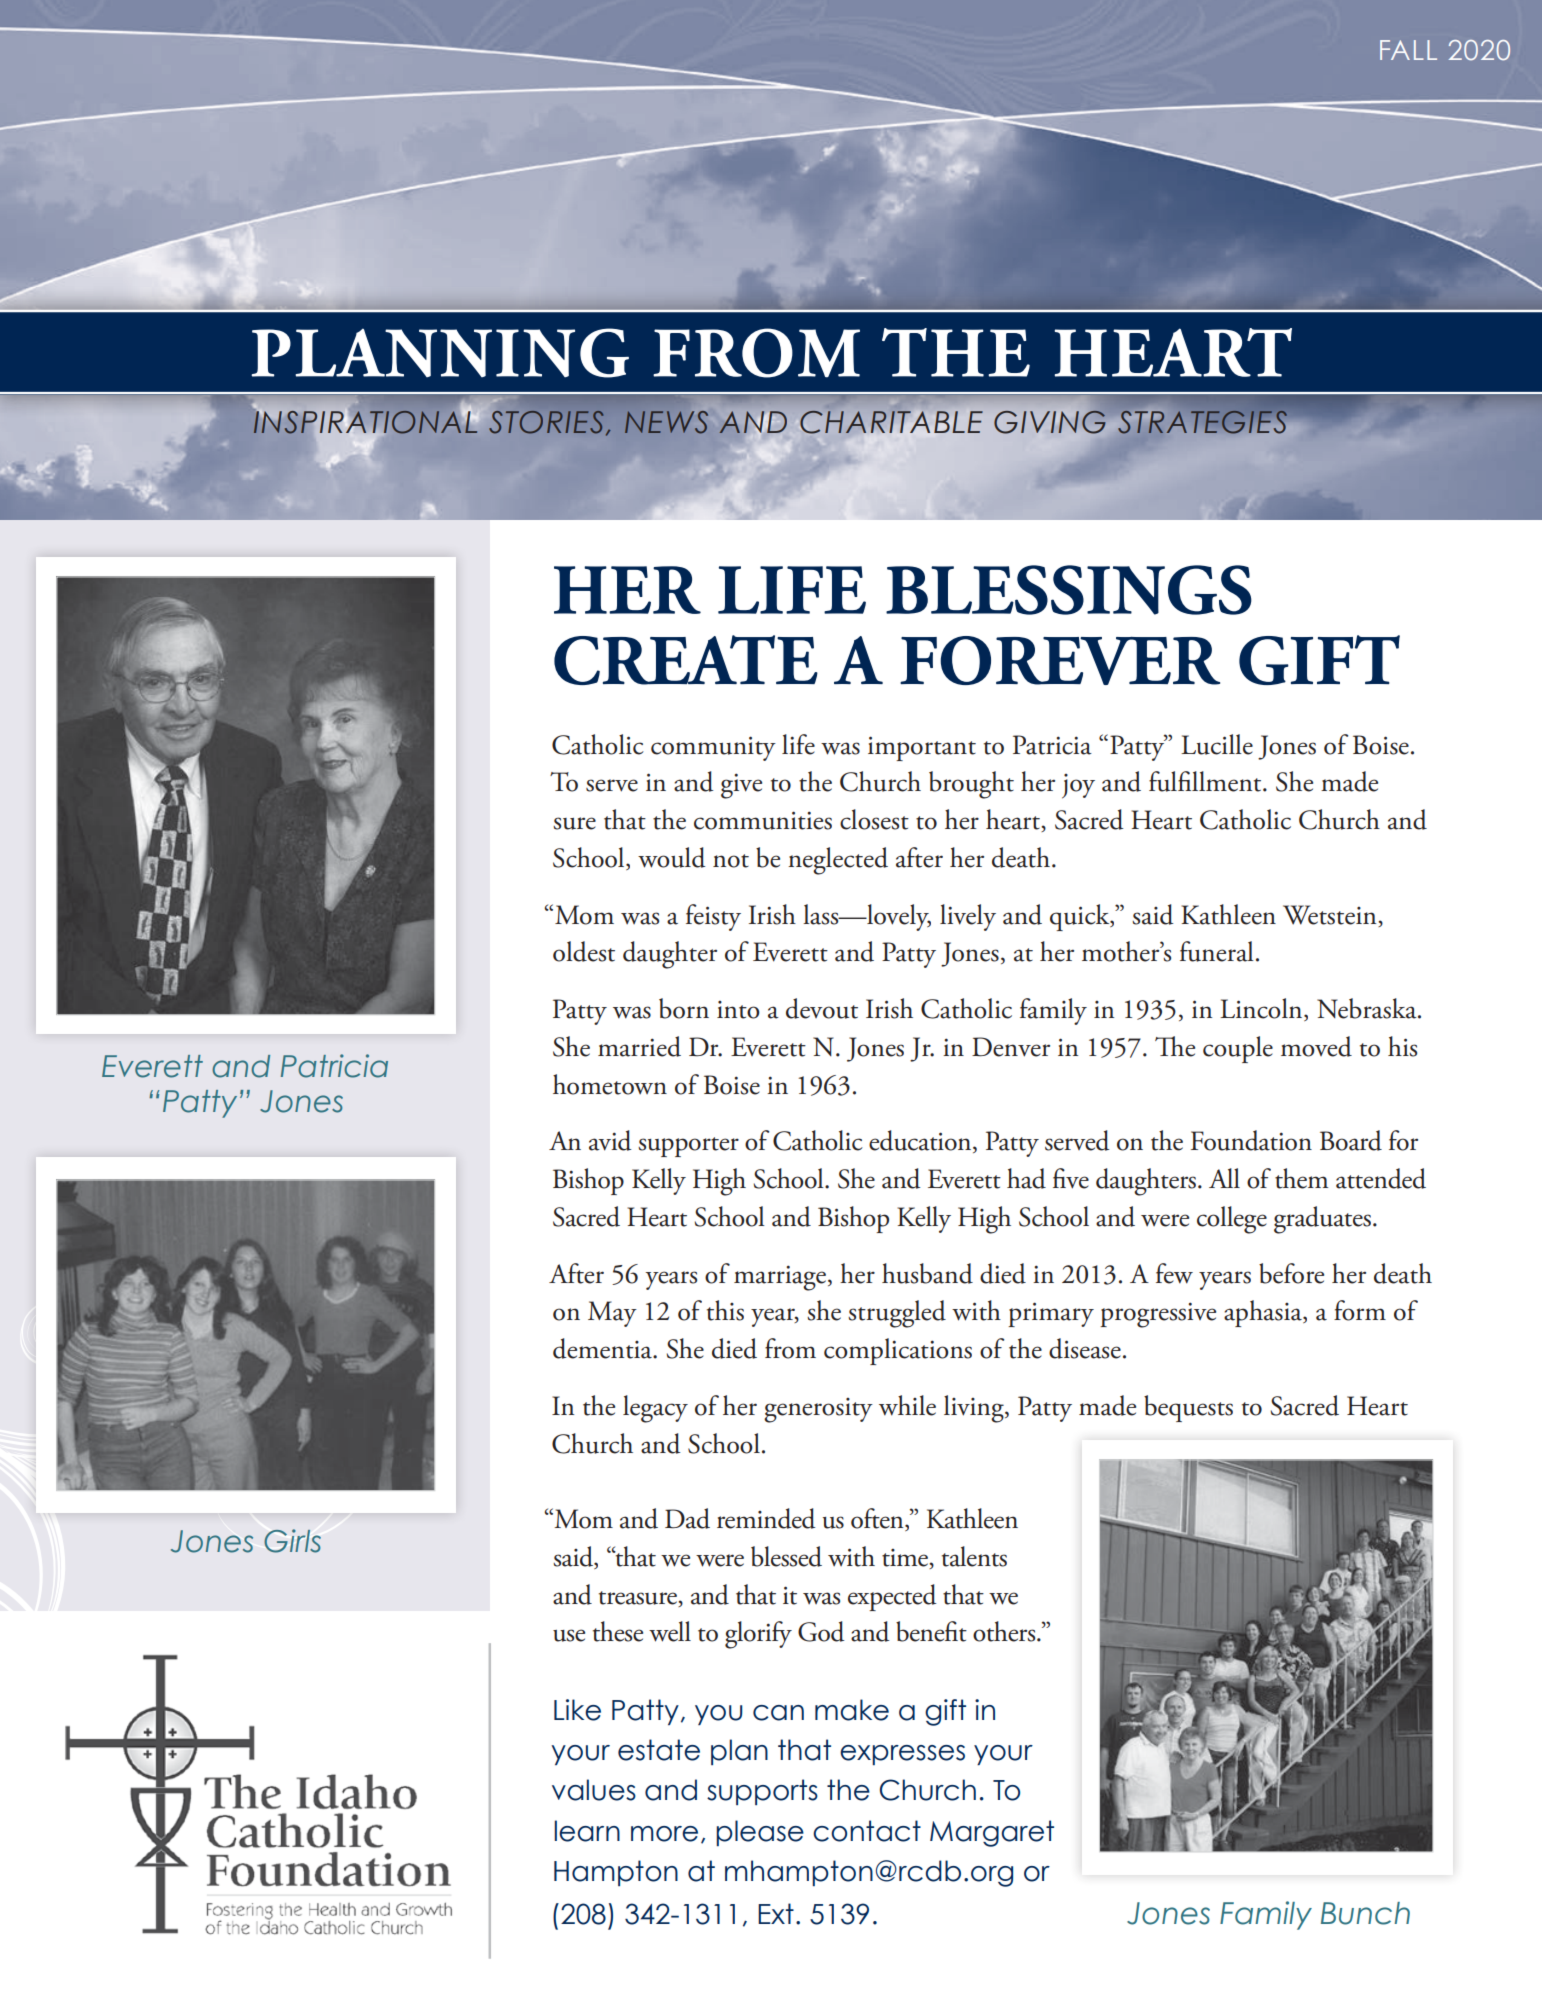  Describe the element at coordinates (1262, 1009) in the image. I see `Lincoln` at that location.
